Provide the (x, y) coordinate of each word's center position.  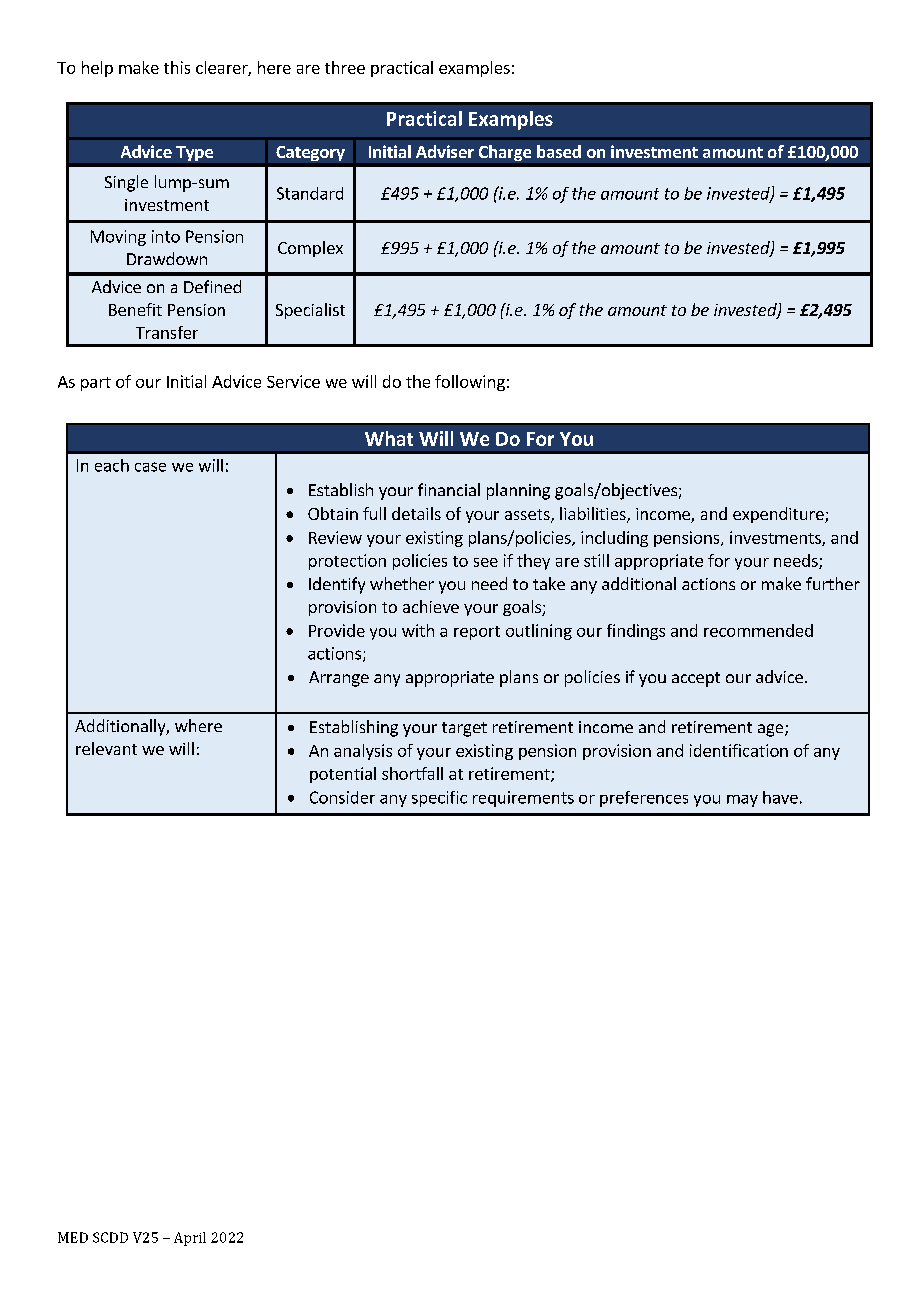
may (742, 801)
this (177, 67)
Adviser (445, 151)
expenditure (779, 515)
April (190, 1239)
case (150, 467)
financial (449, 489)
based (559, 151)
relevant (106, 748)
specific (439, 799)
